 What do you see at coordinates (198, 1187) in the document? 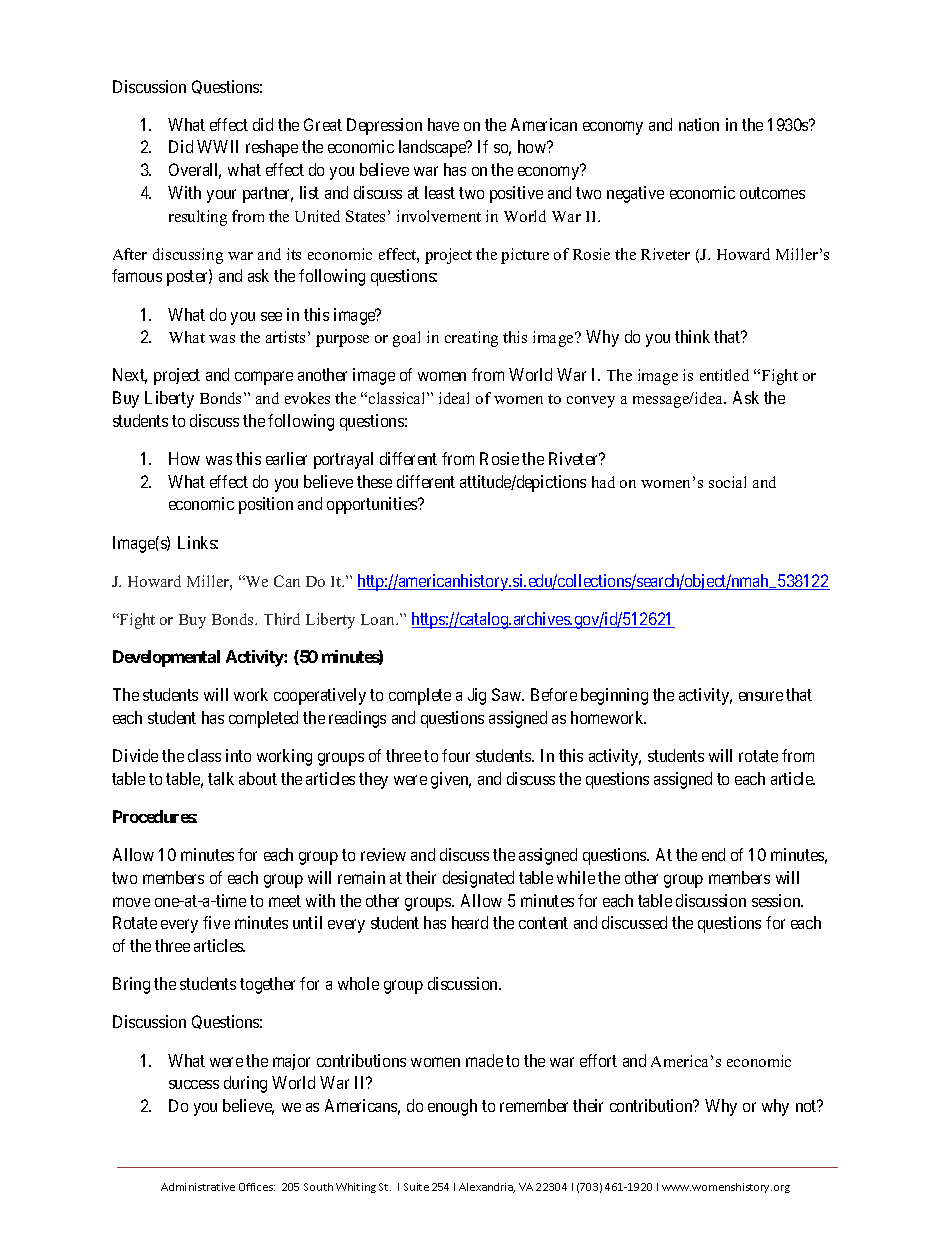
I see `Administrative` at bounding box center [198, 1187].
